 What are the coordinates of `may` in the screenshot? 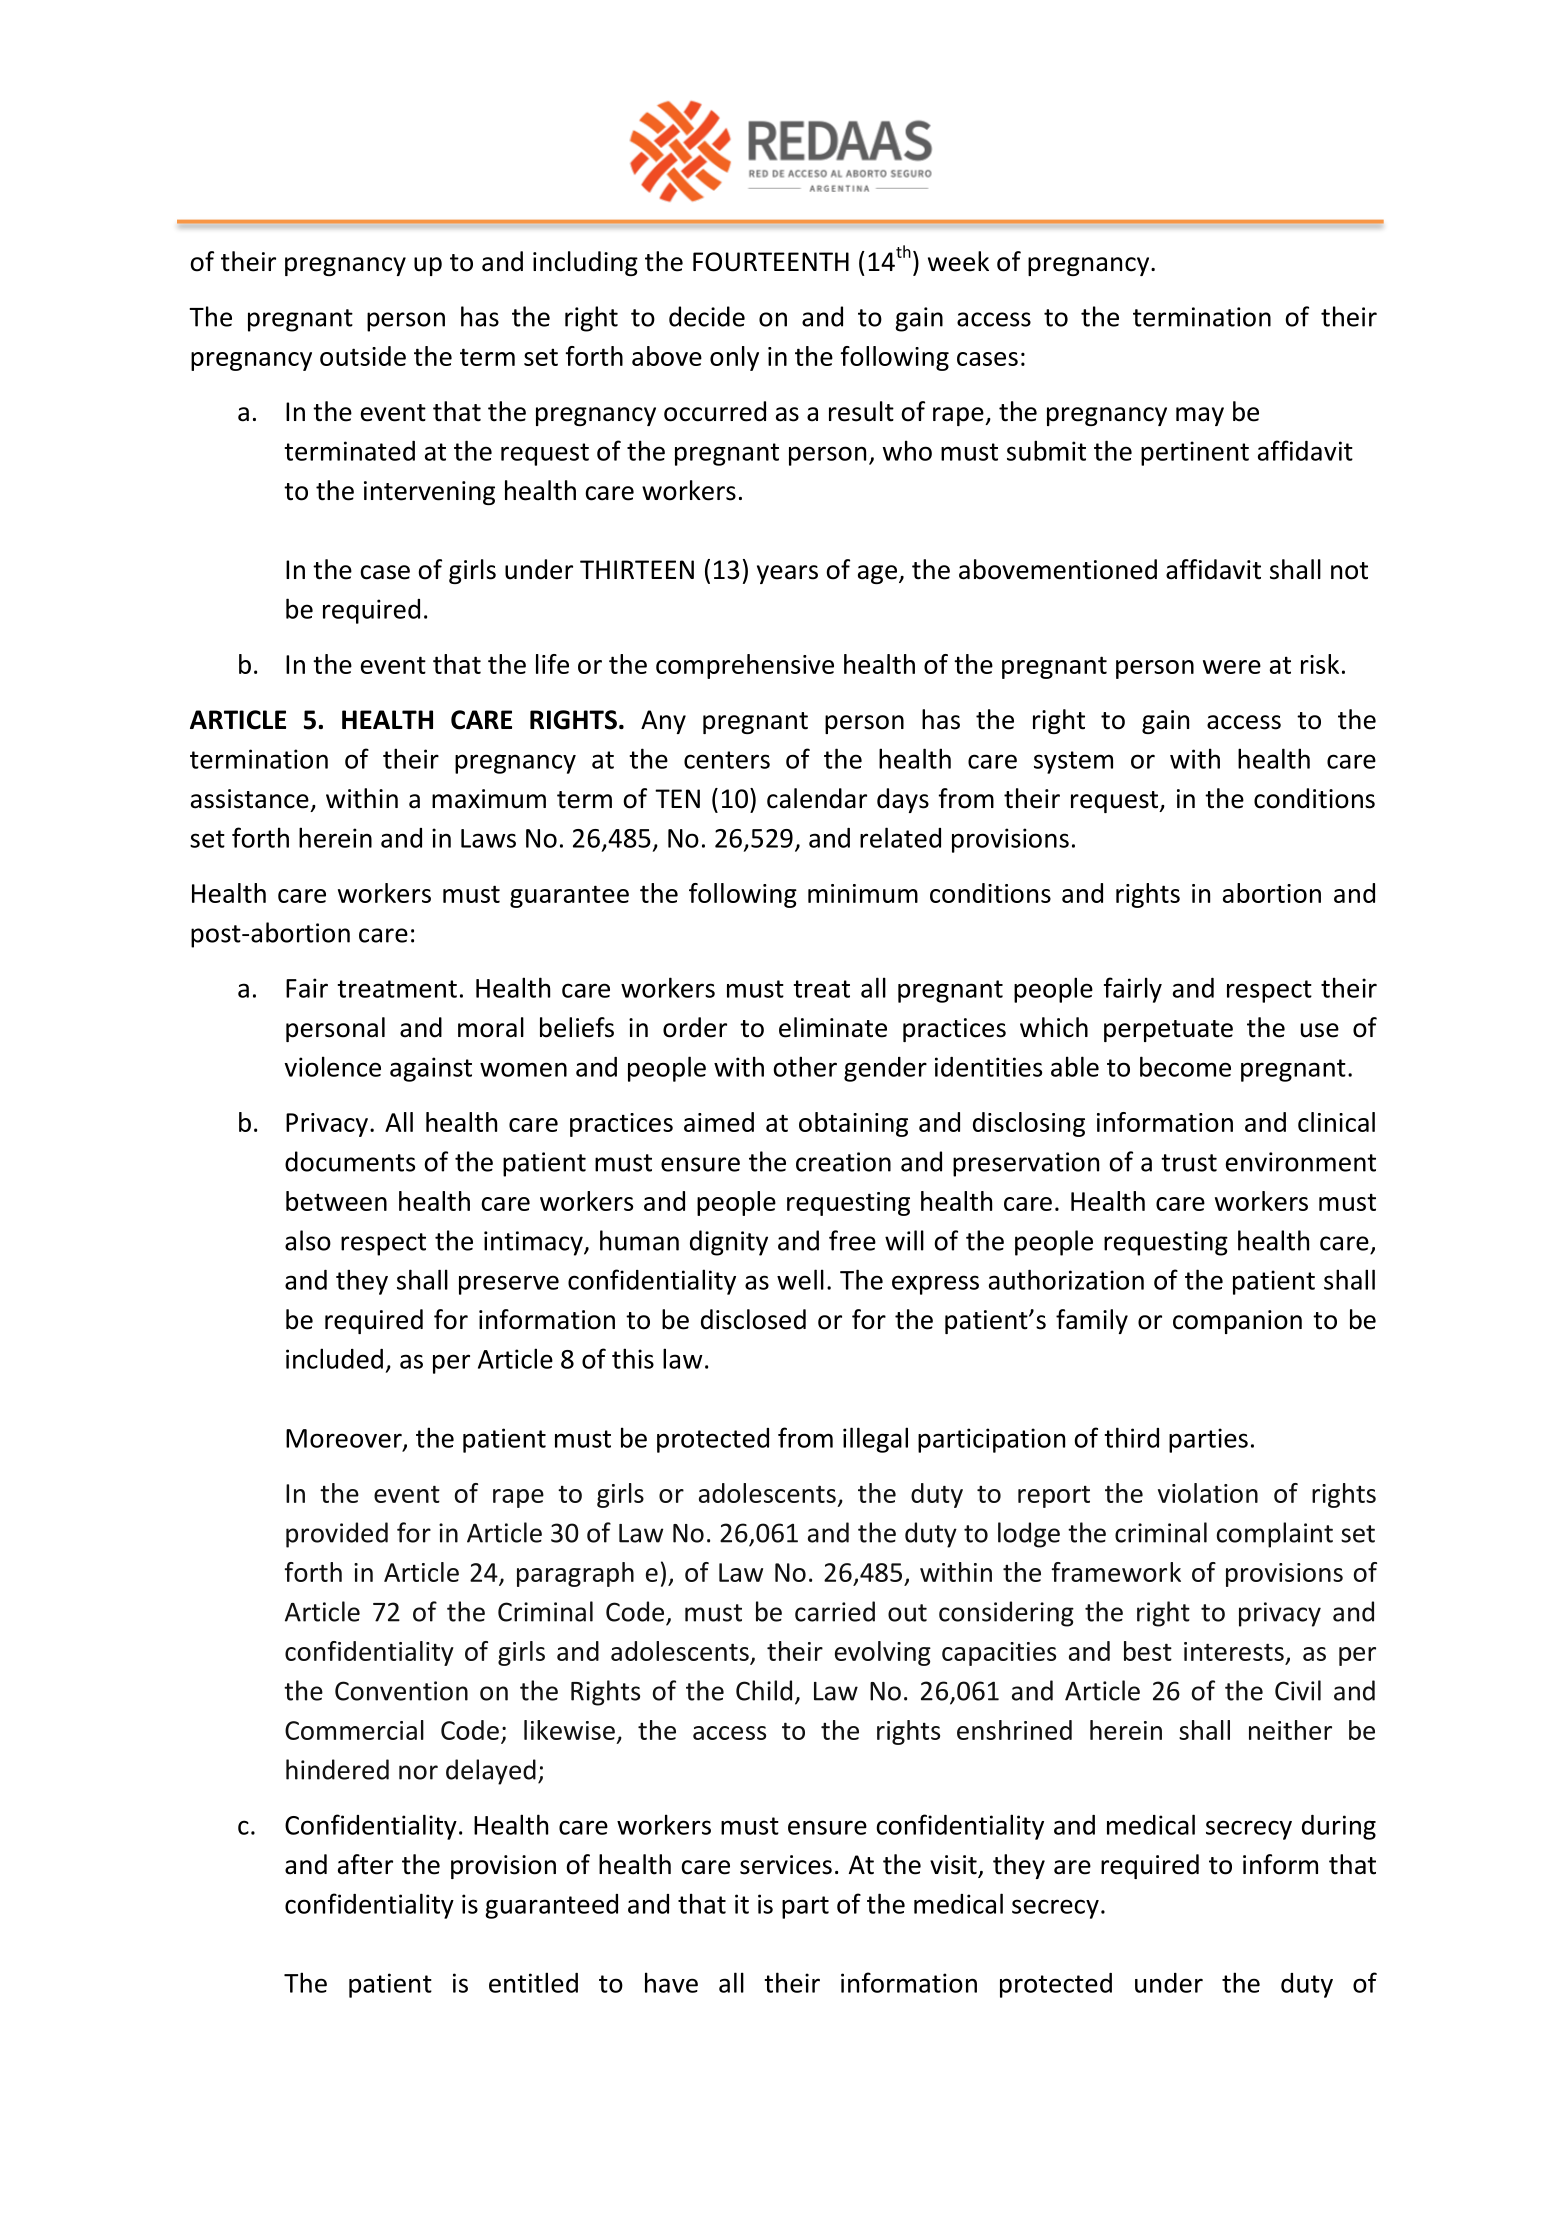 It's located at (1200, 416).
